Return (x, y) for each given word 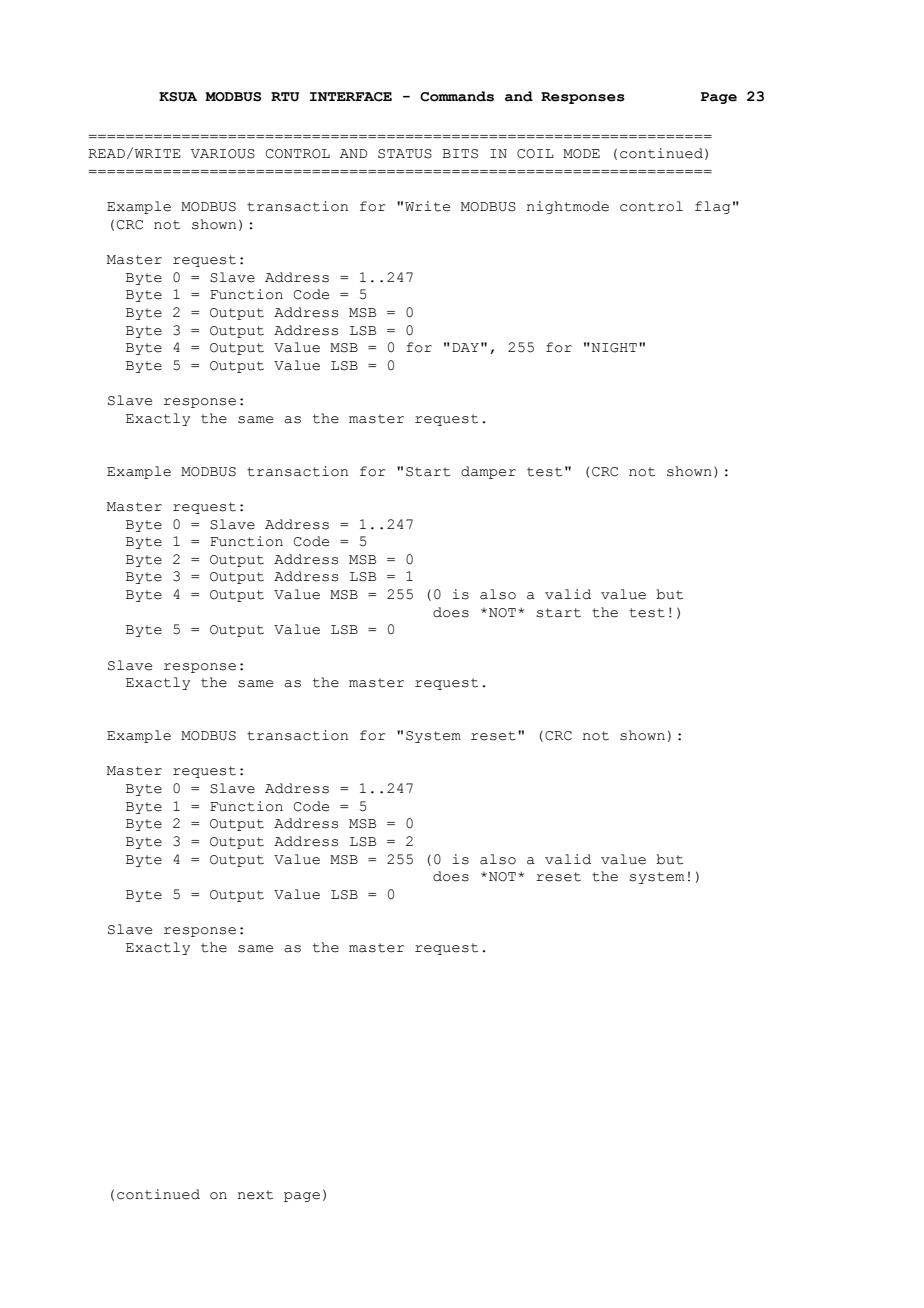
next (255, 1195)
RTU (285, 97)
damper (488, 472)
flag (713, 207)
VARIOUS (223, 154)
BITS (460, 154)
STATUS (405, 154)
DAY (465, 347)
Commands (457, 96)
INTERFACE (351, 97)
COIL (535, 154)
